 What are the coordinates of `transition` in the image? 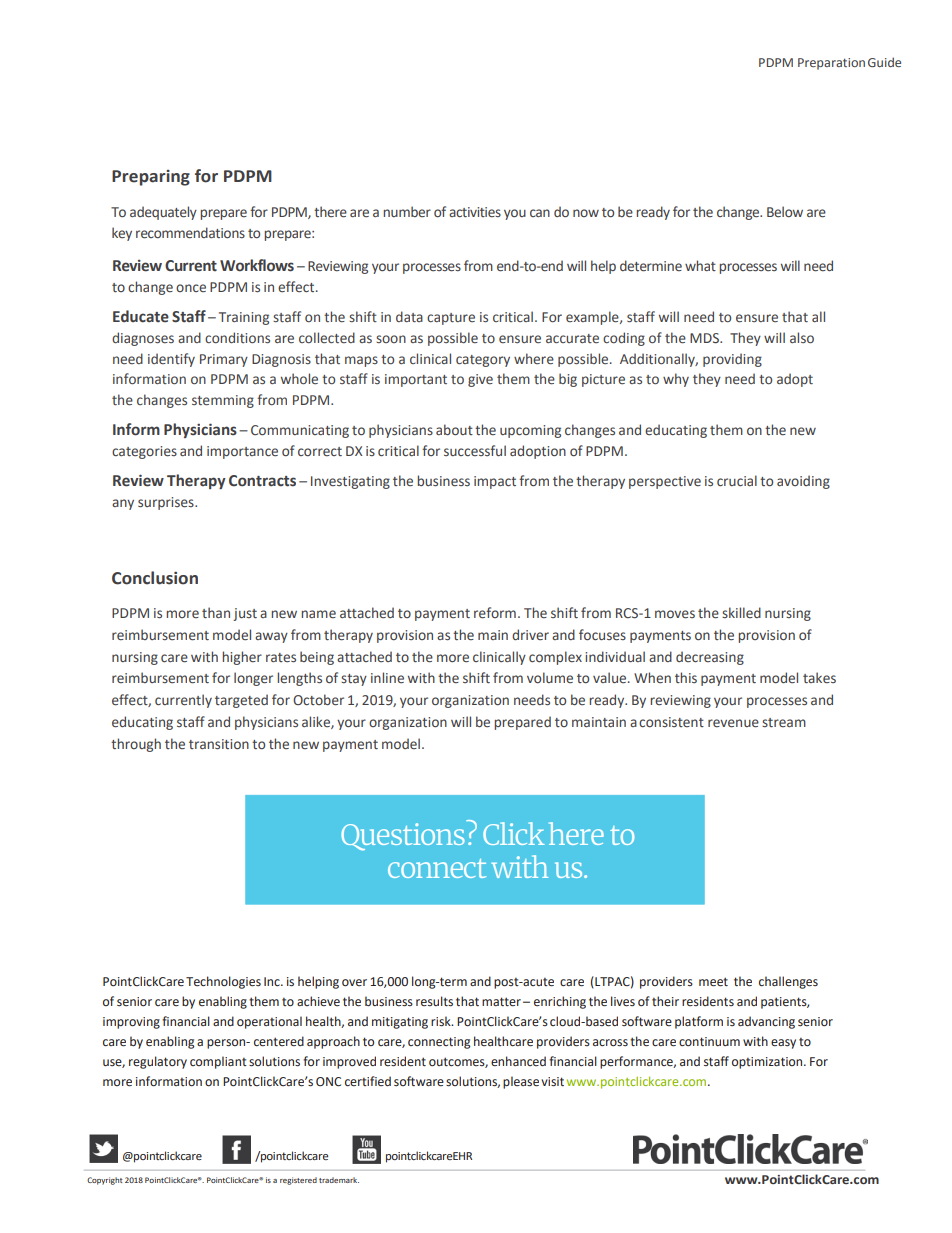 It's located at (219, 744).
